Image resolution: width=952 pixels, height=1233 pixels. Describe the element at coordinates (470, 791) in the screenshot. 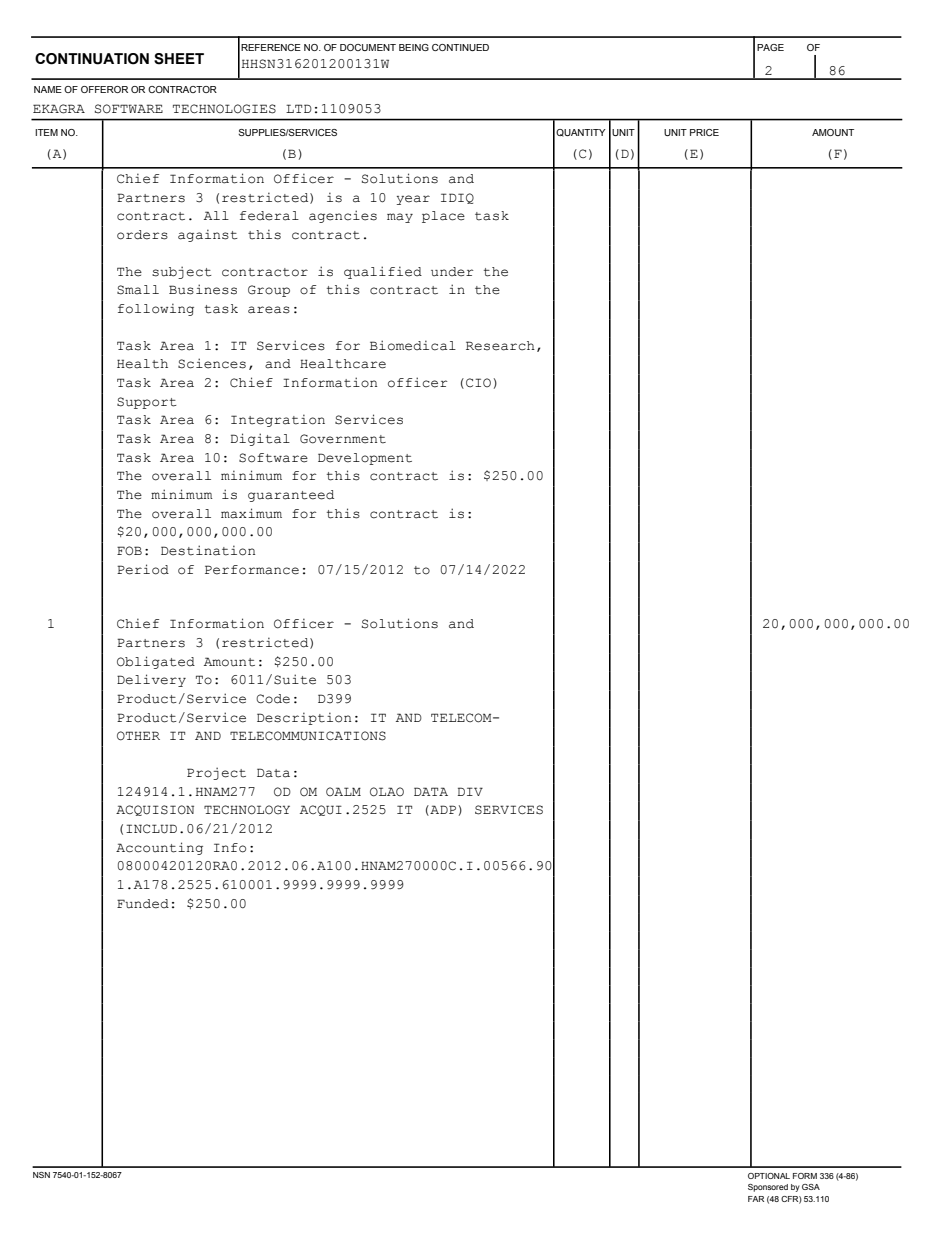

I see `DIV` at that location.
